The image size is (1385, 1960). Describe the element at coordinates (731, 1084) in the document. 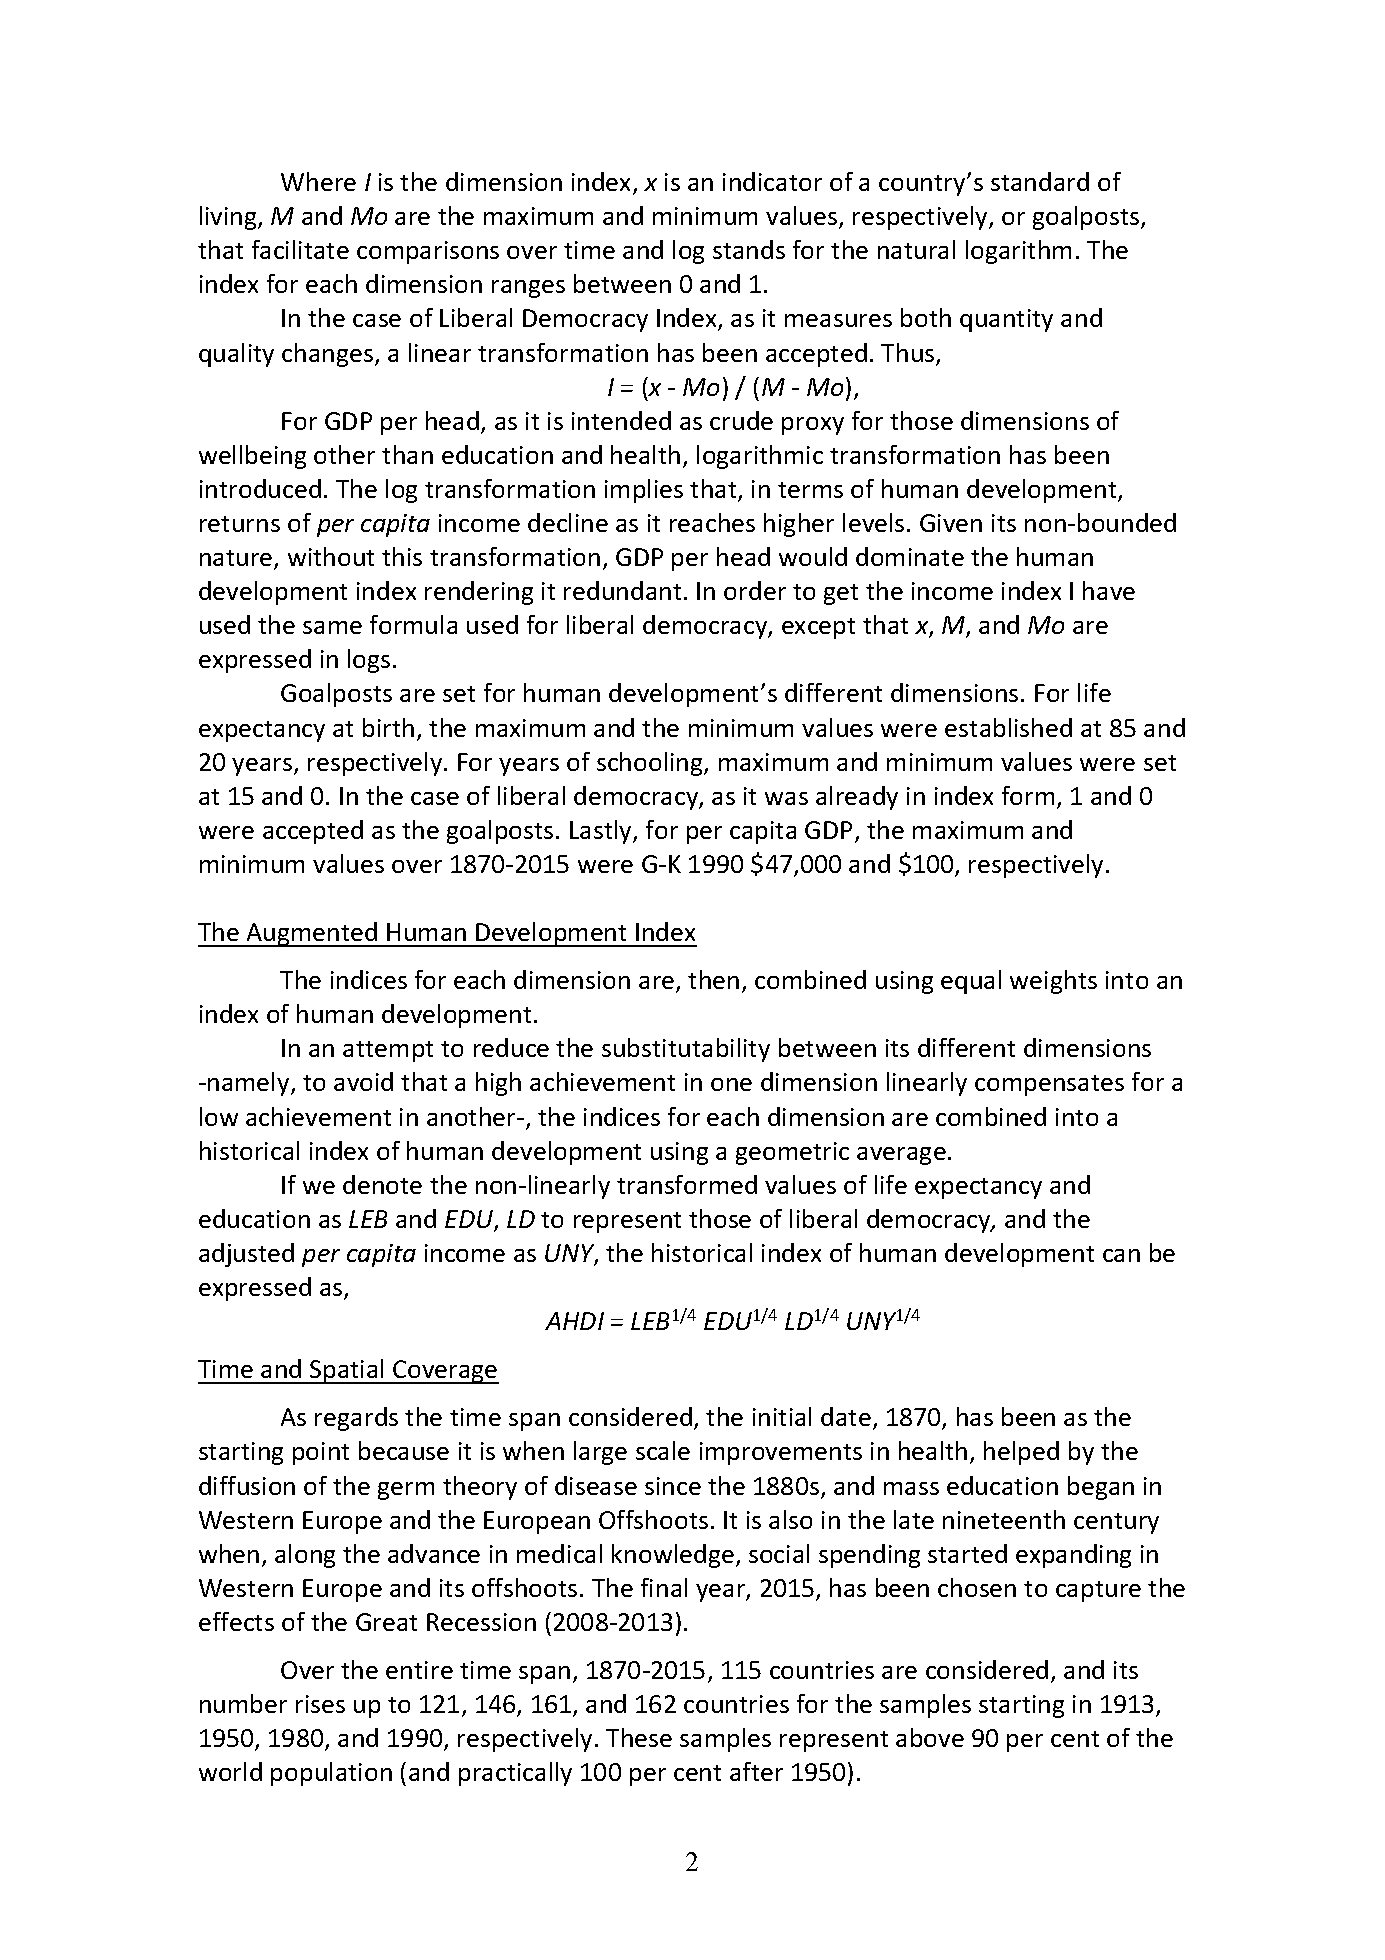

I see `one` at that location.
